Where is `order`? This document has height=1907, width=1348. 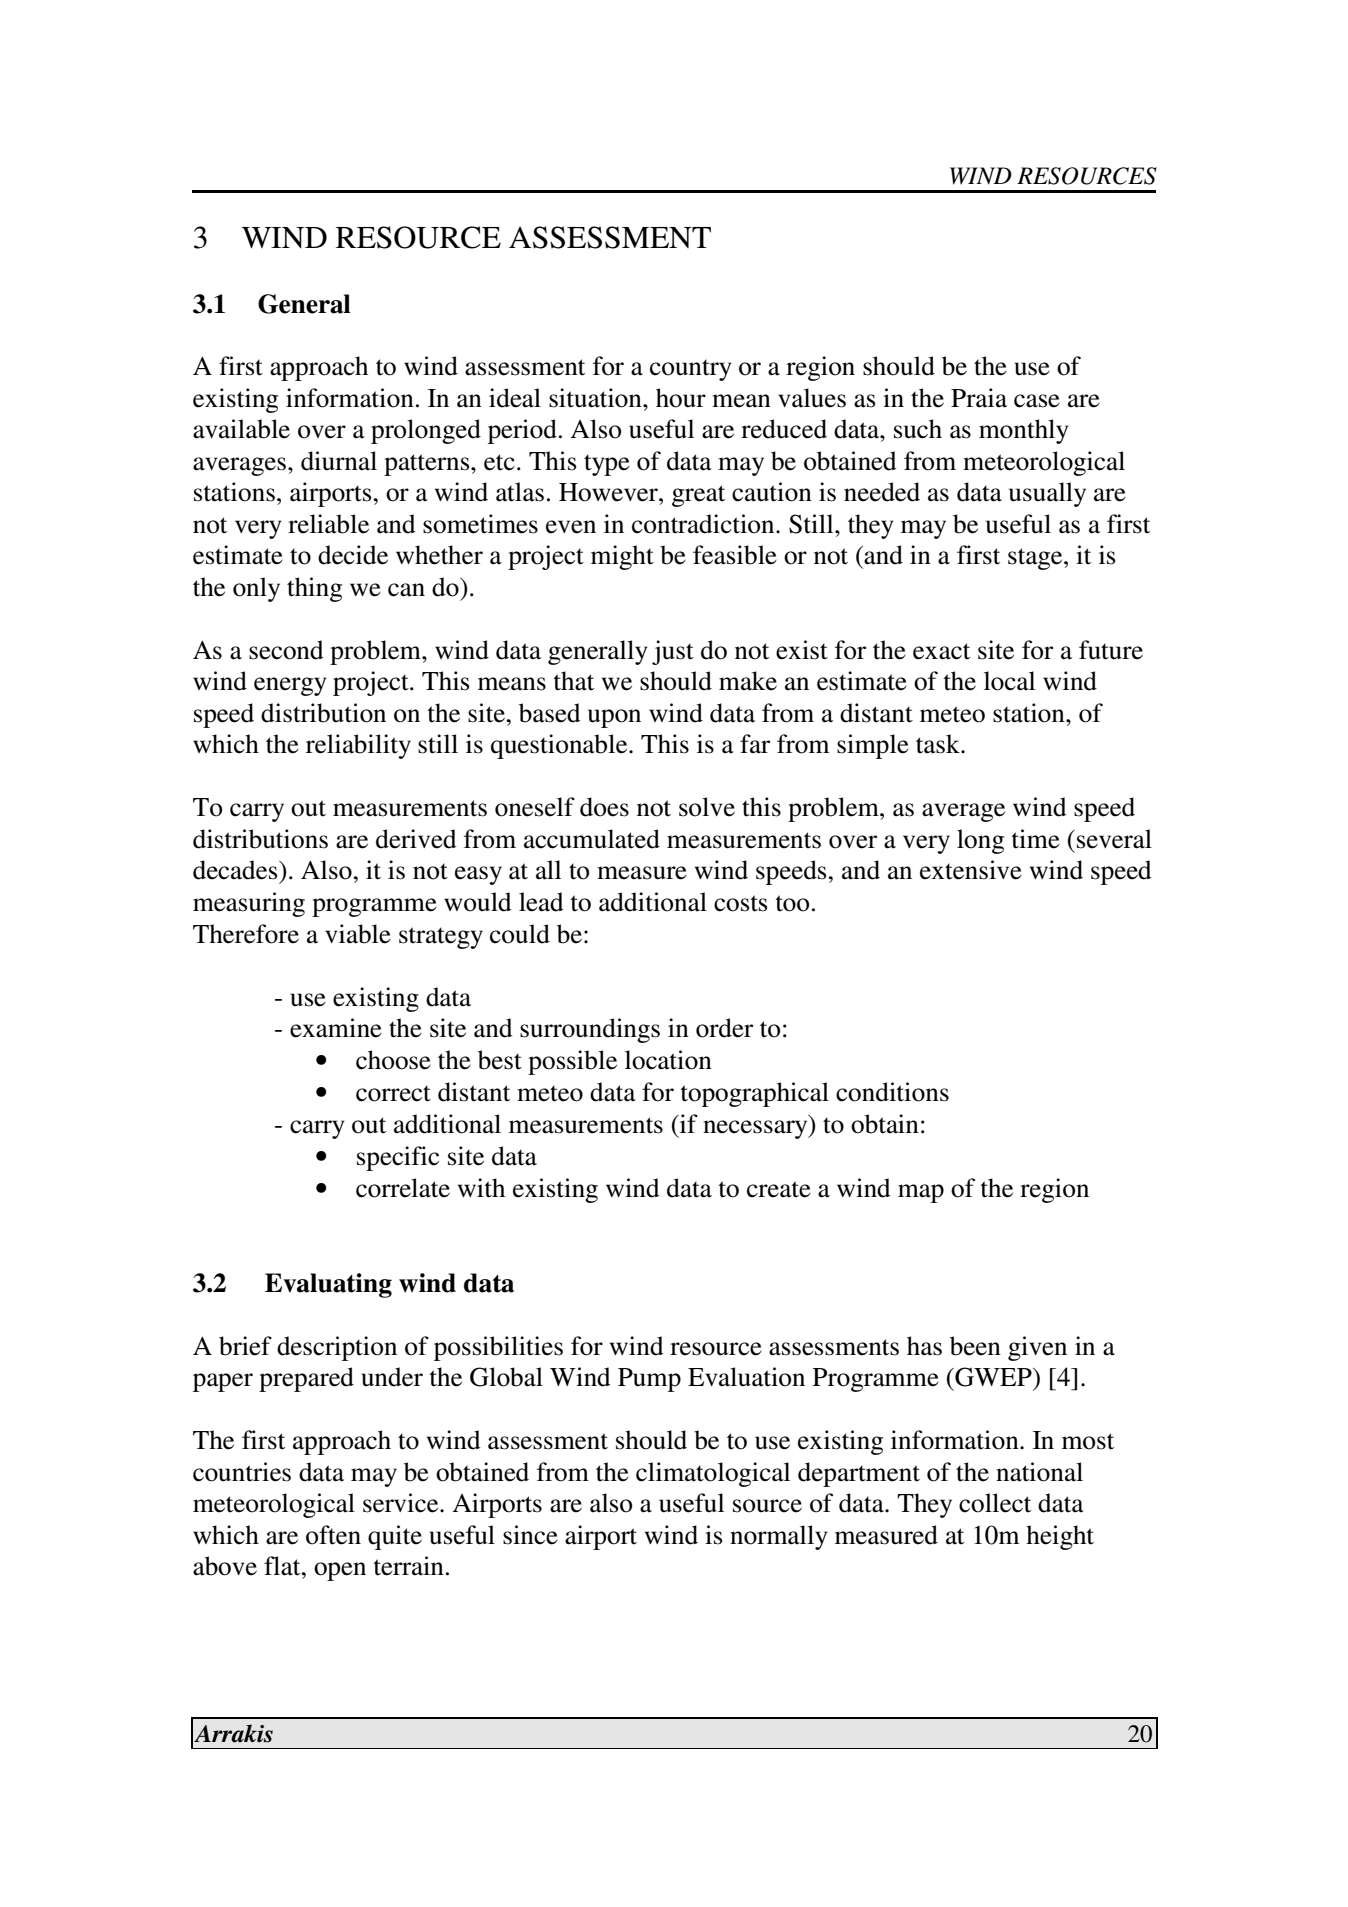 order is located at coordinates (724, 1028).
